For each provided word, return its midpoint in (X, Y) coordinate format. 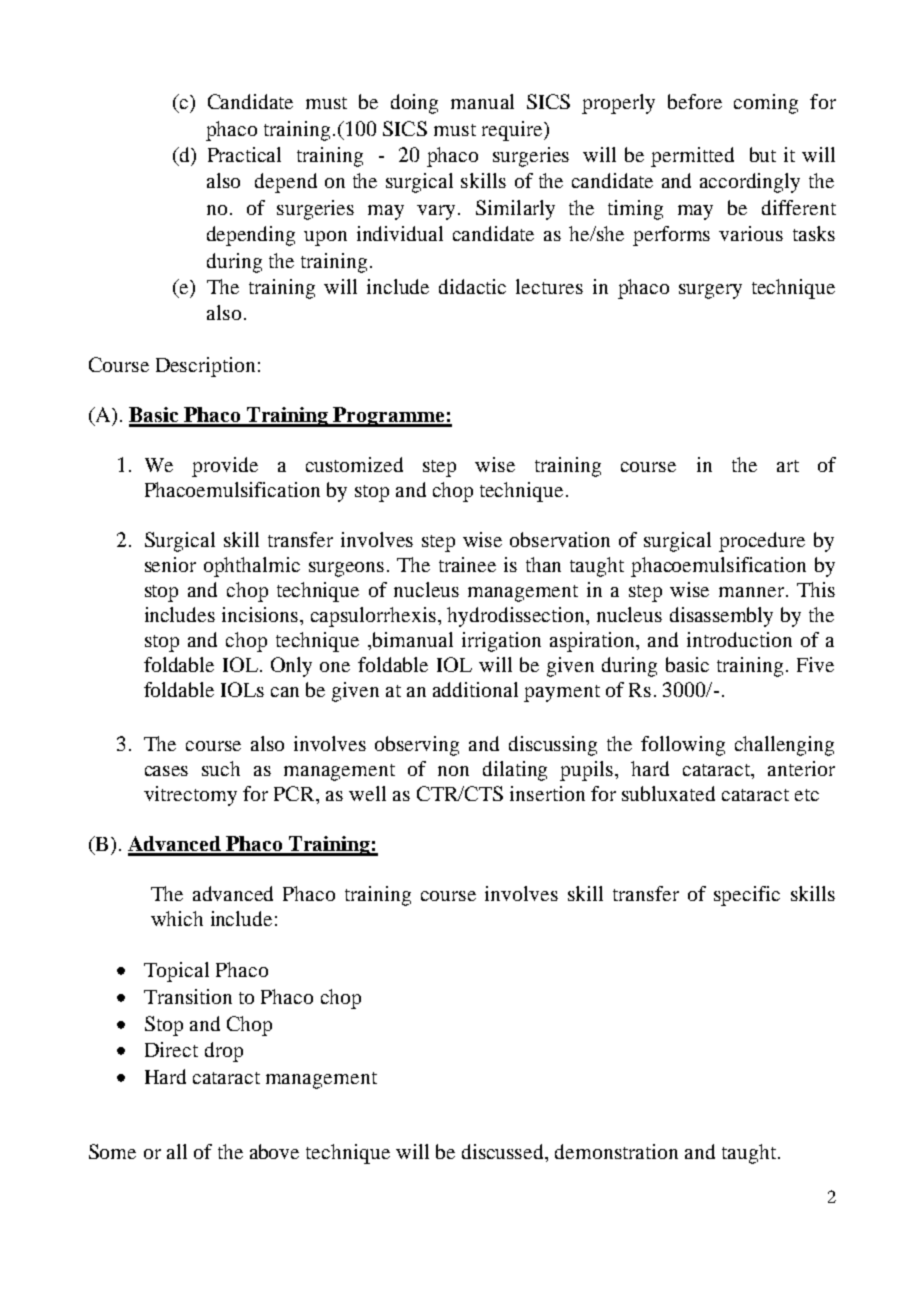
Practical (244, 154)
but (763, 154)
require (513, 131)
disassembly (721, 617)
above (274, 1151)
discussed (504, 1153)
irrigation (501, 642)
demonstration (616, 1151)
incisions (261, 614)
